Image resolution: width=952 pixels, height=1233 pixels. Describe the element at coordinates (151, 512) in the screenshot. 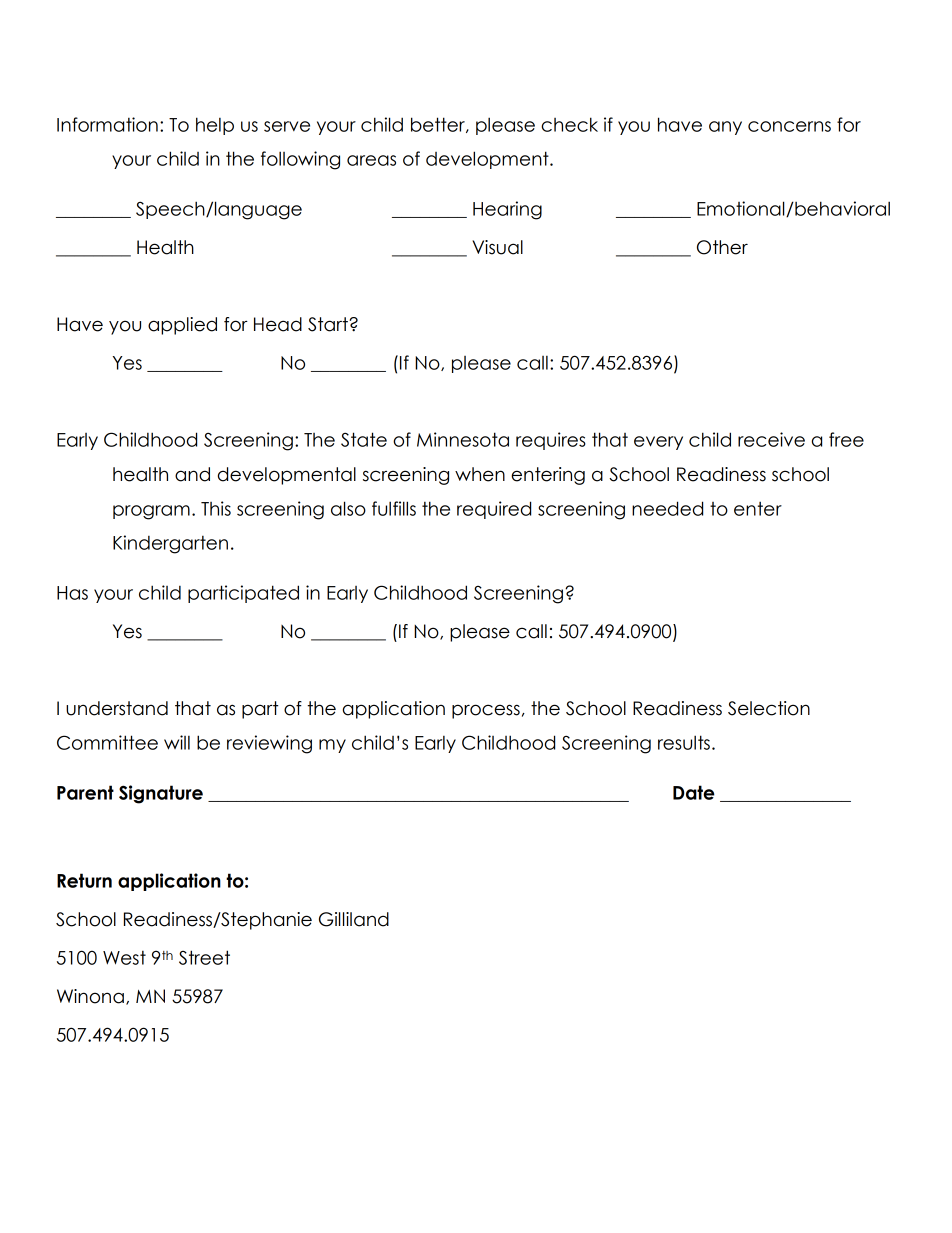

I see `program` at that location.
